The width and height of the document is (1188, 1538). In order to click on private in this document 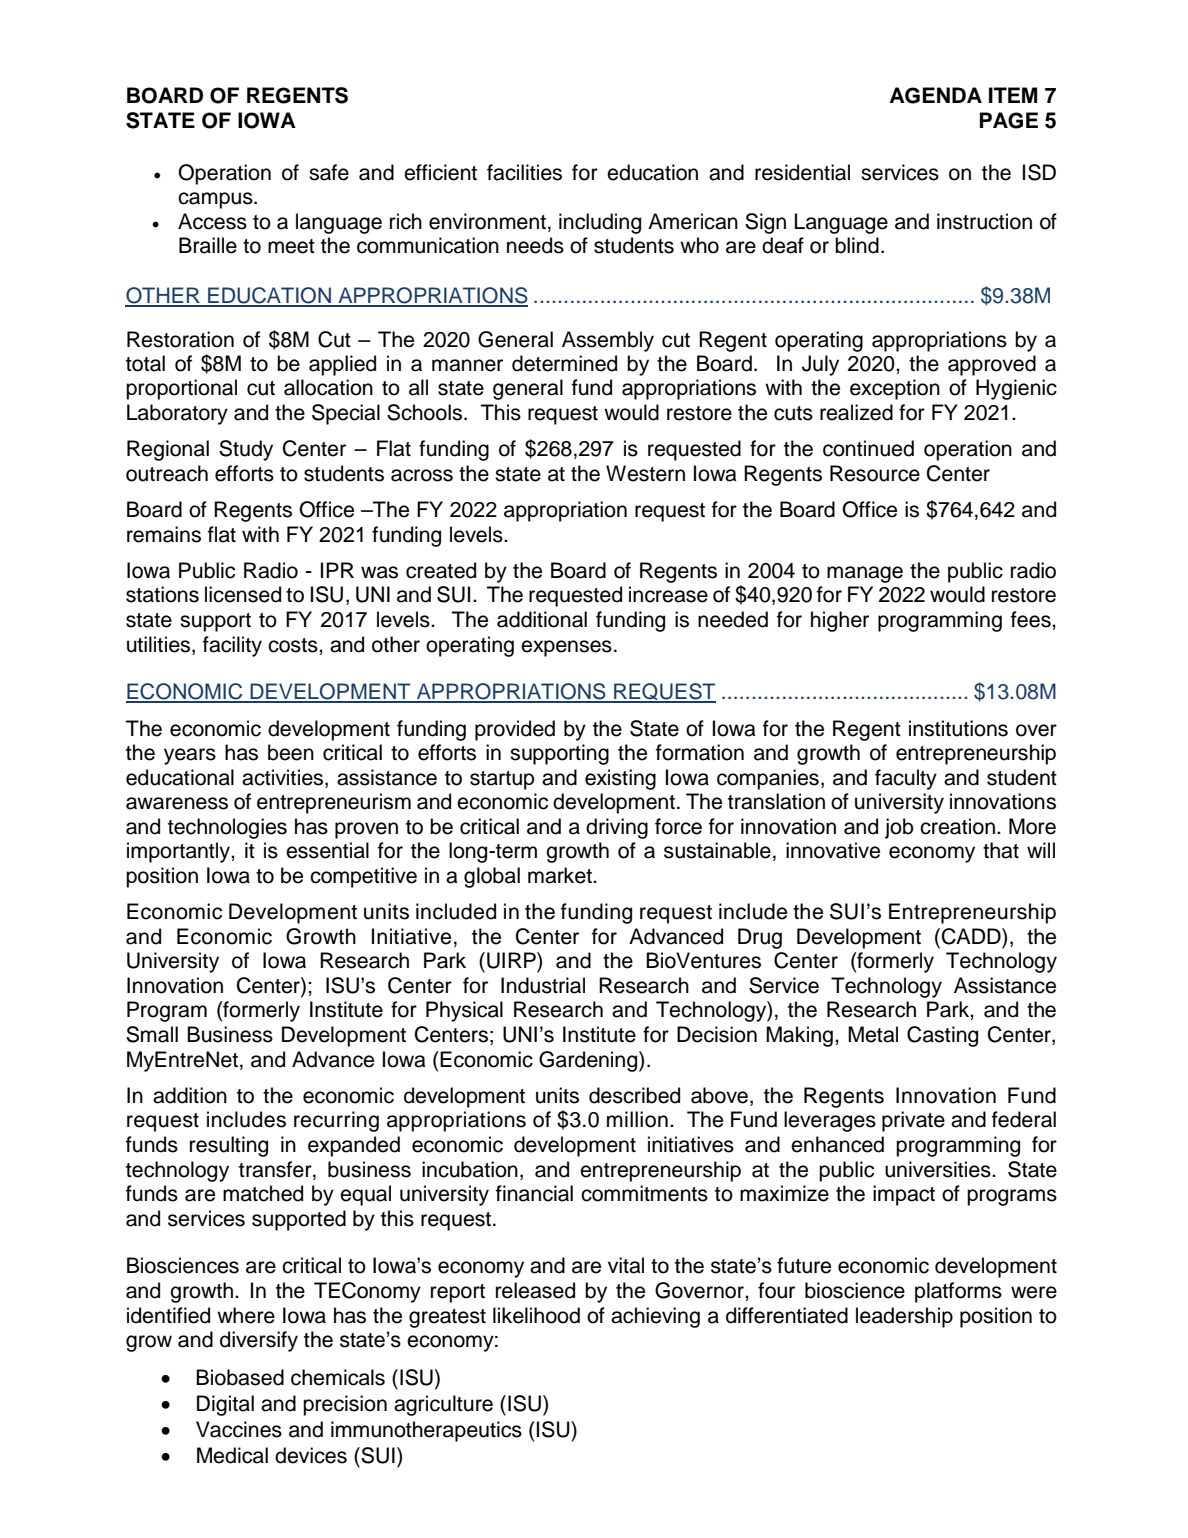, I will do `click(913, 1121)`.
